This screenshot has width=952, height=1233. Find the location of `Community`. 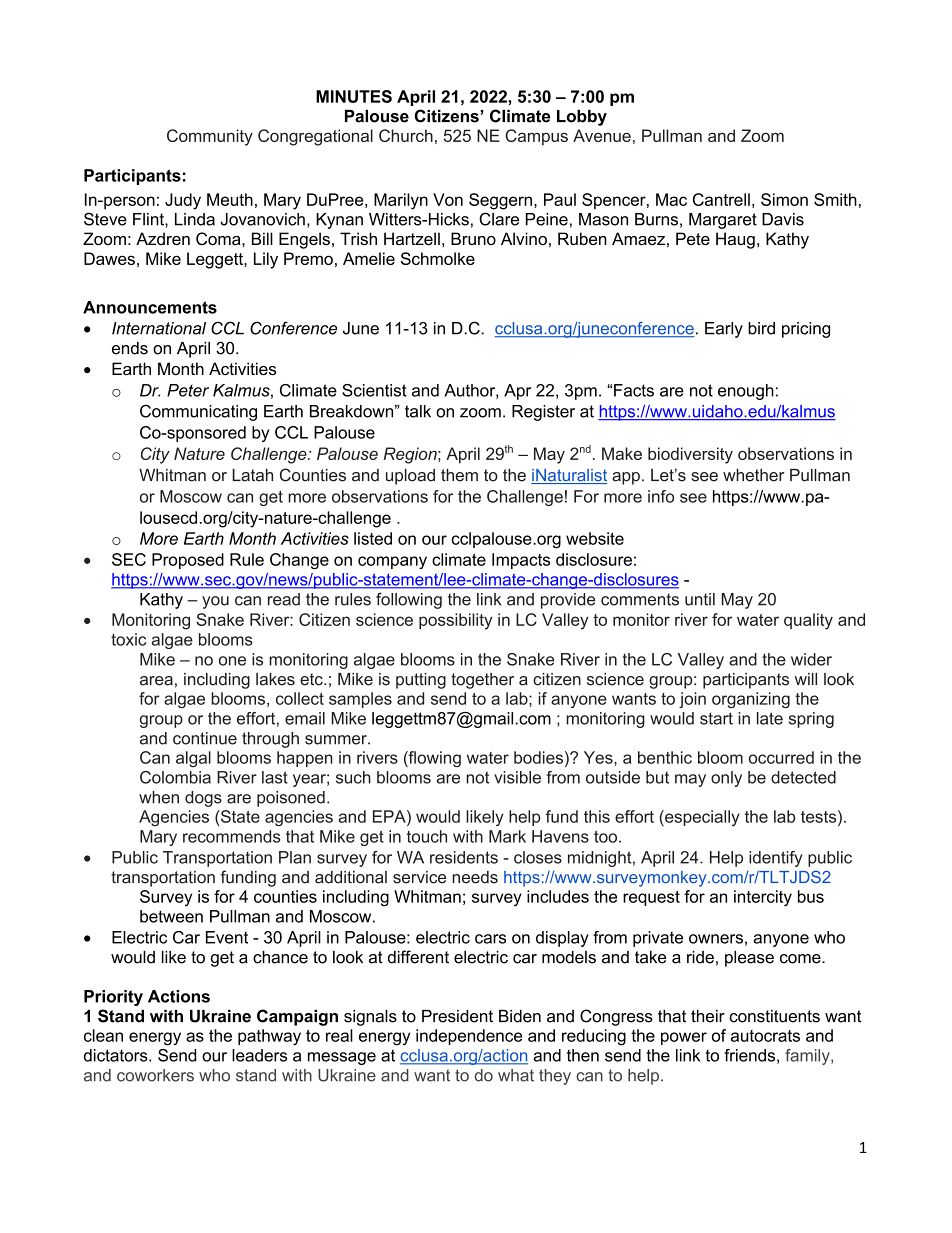

Community is located at coordinates (210, 137).
